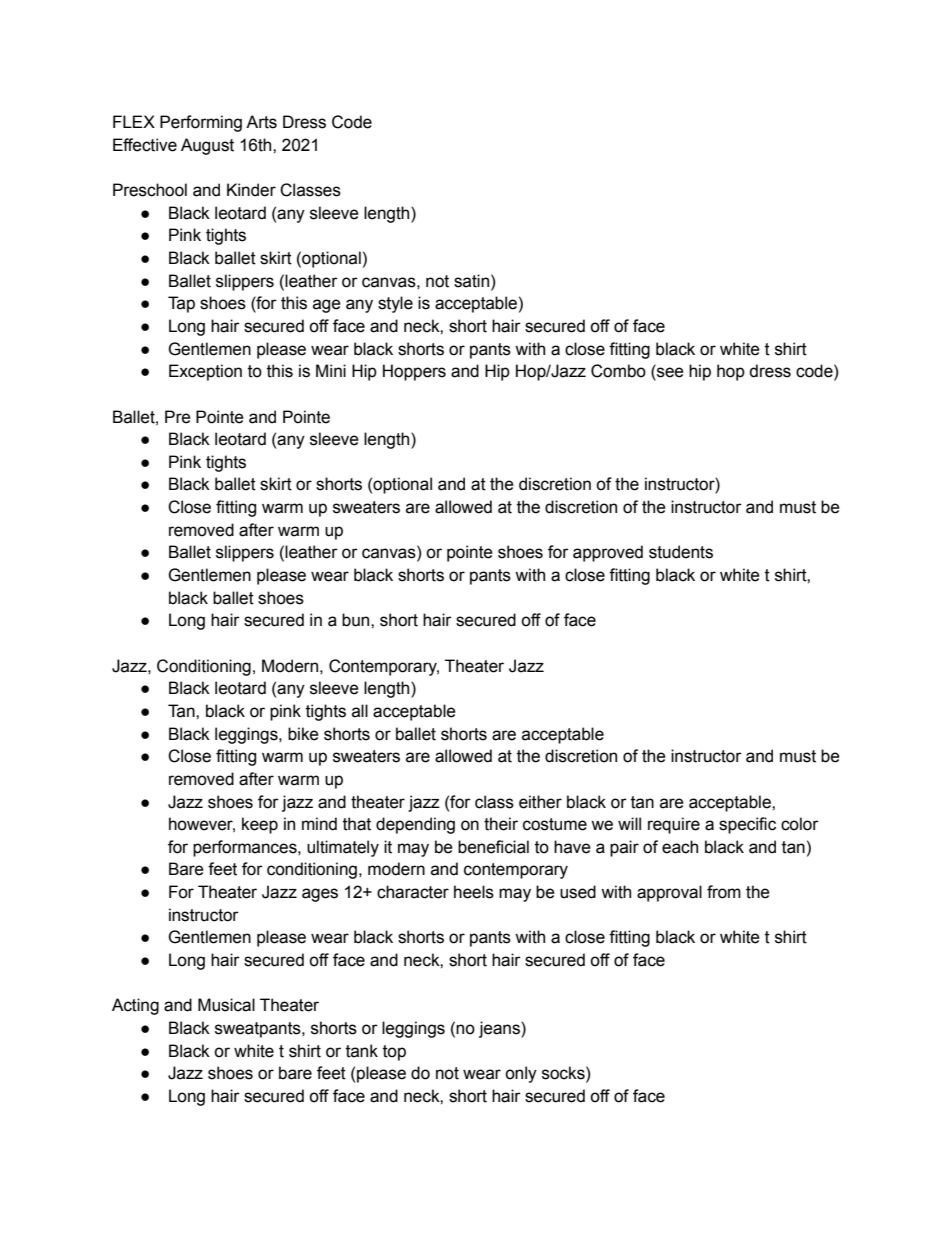 The image size is (952, 1233). Describe the element at coordinates (501, 824) in the page. I see `their` at that location.
